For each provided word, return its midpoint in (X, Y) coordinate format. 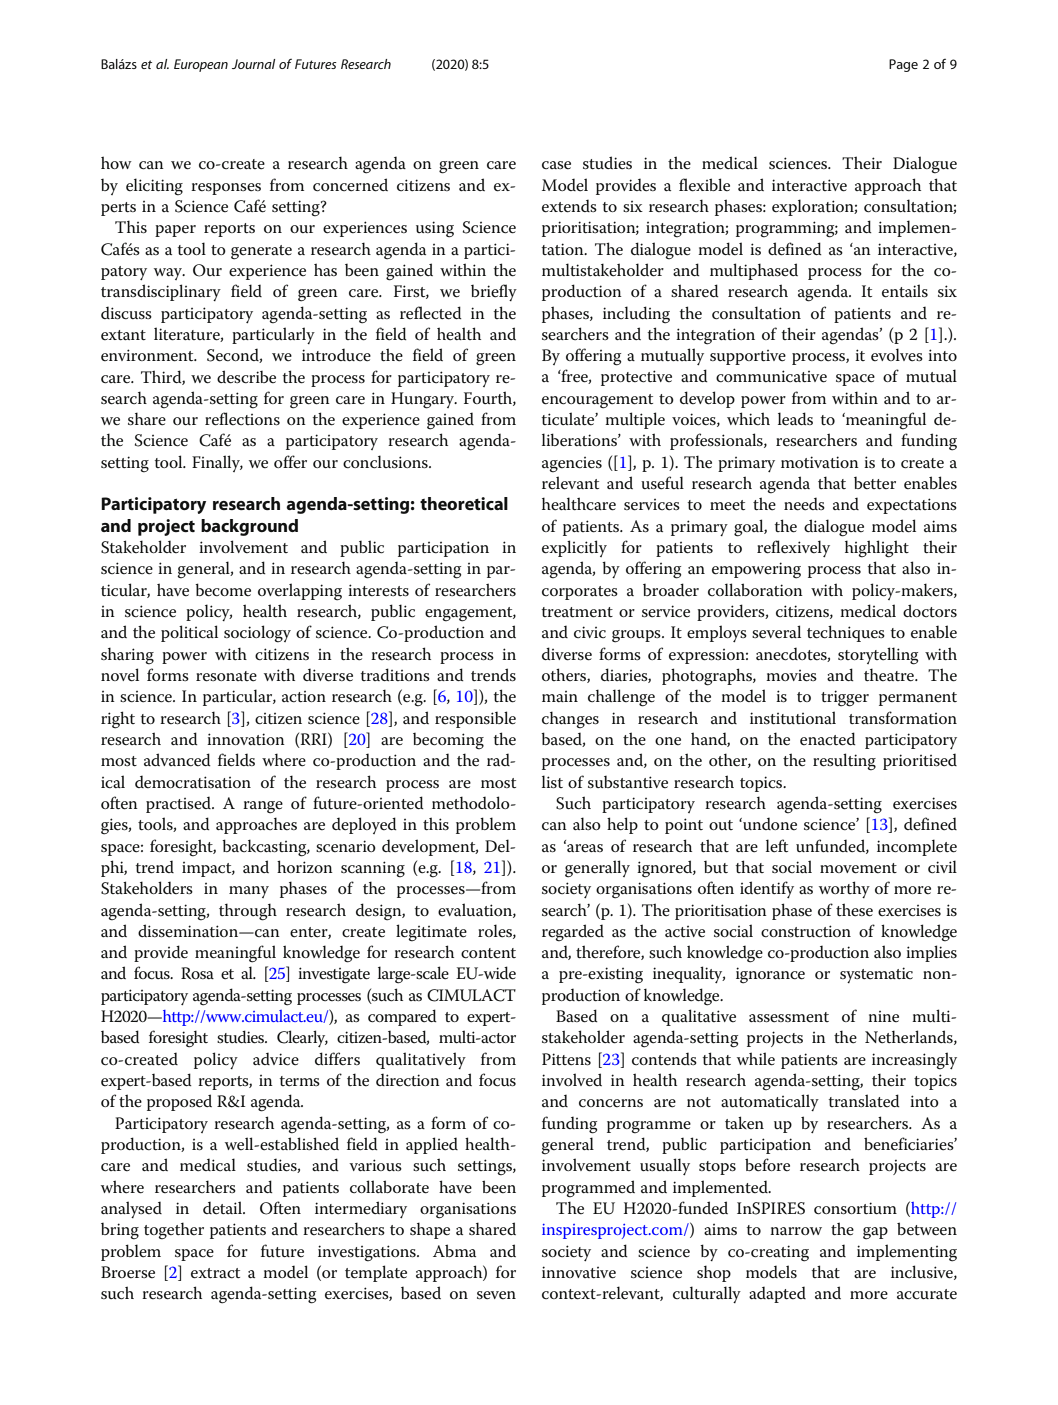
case (556, 165)
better (875, 483)
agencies (572, 465)
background (249, 527)
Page (903, 65)
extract (215, 1273)
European (201, 65)
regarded (573, 933)
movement (858, 868)
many (249, 892)
